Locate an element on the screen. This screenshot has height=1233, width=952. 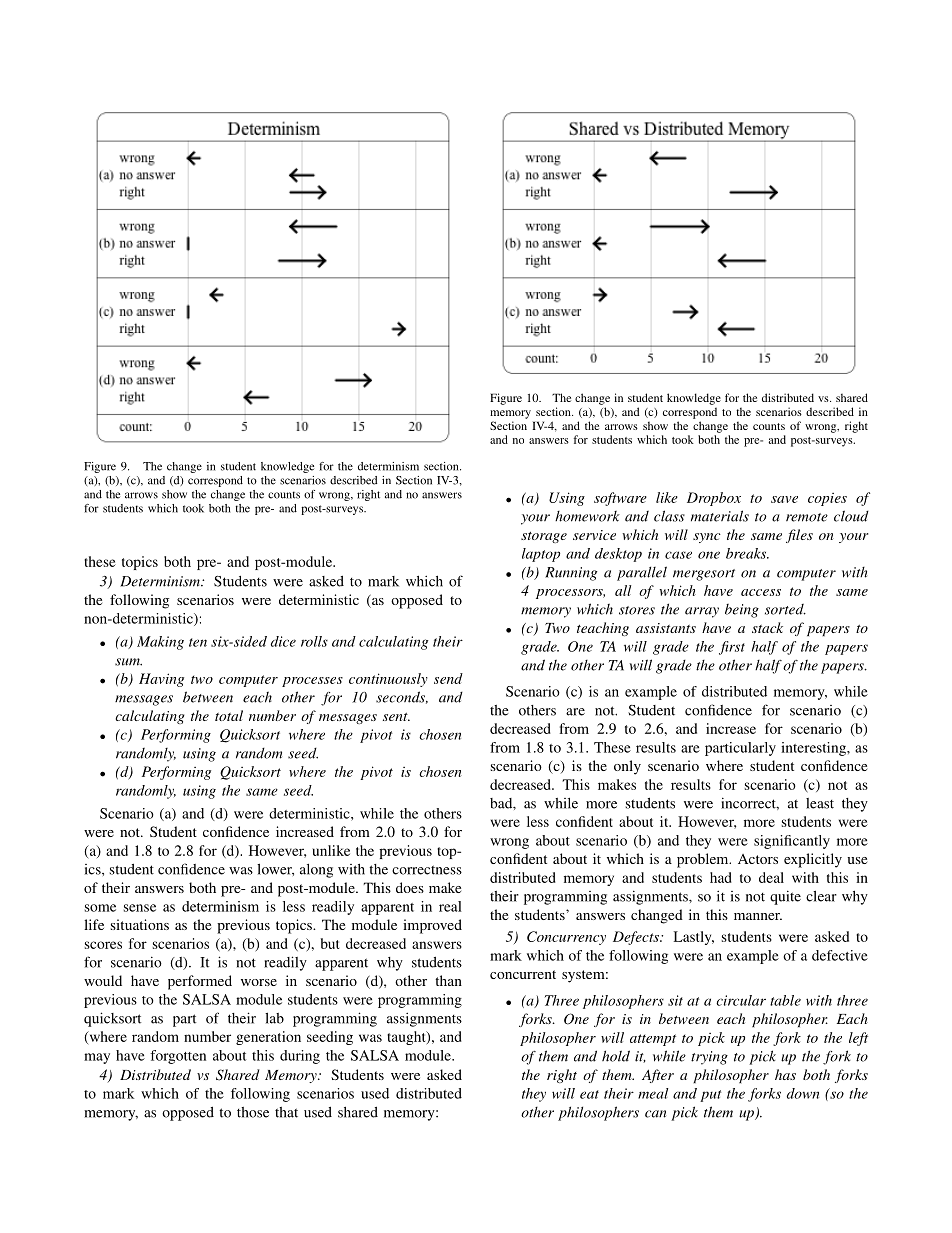
correctness is located at coordinates (427, 870).
